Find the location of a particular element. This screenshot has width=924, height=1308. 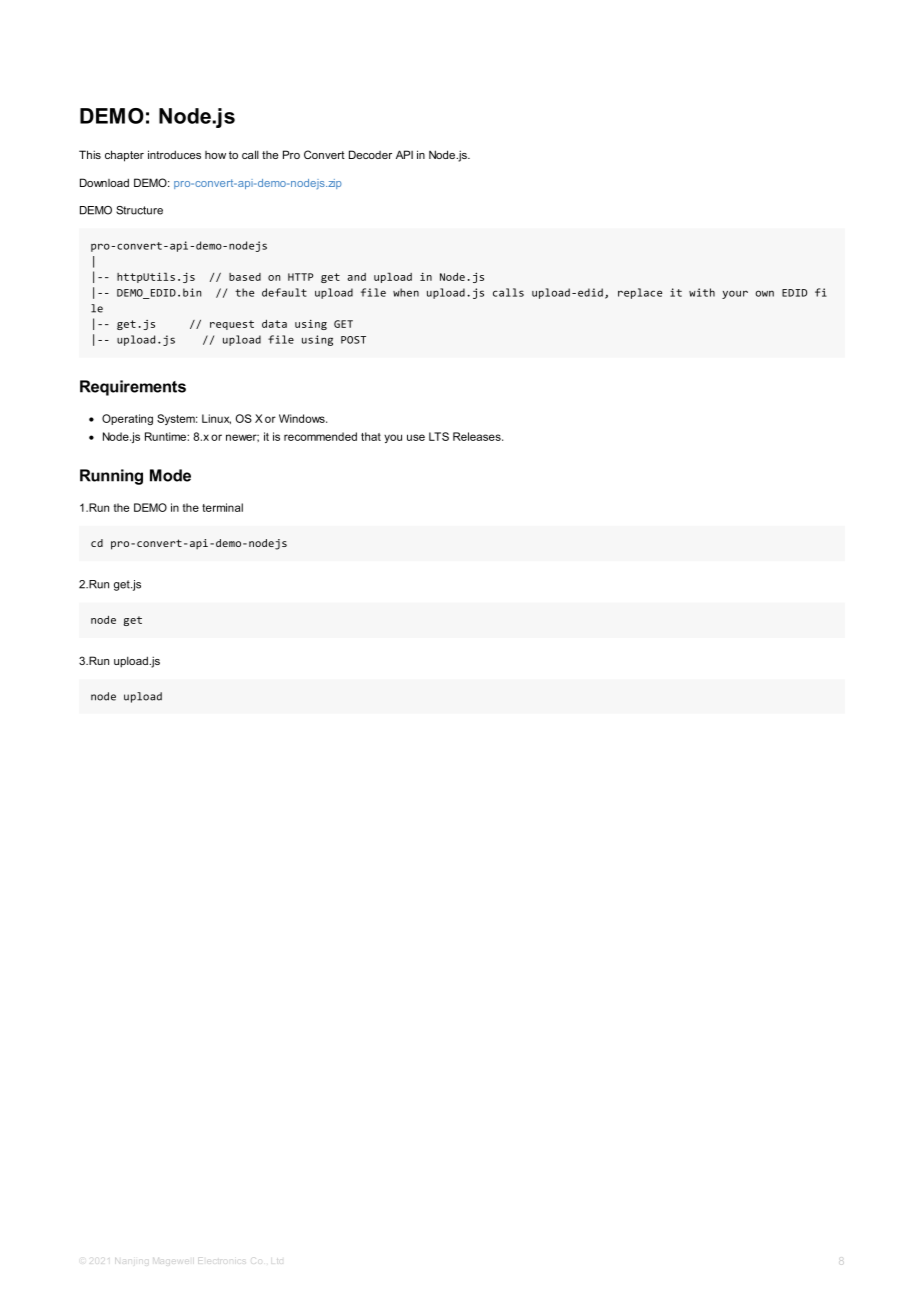

Ltd is located at coordinates (277, 1259).
